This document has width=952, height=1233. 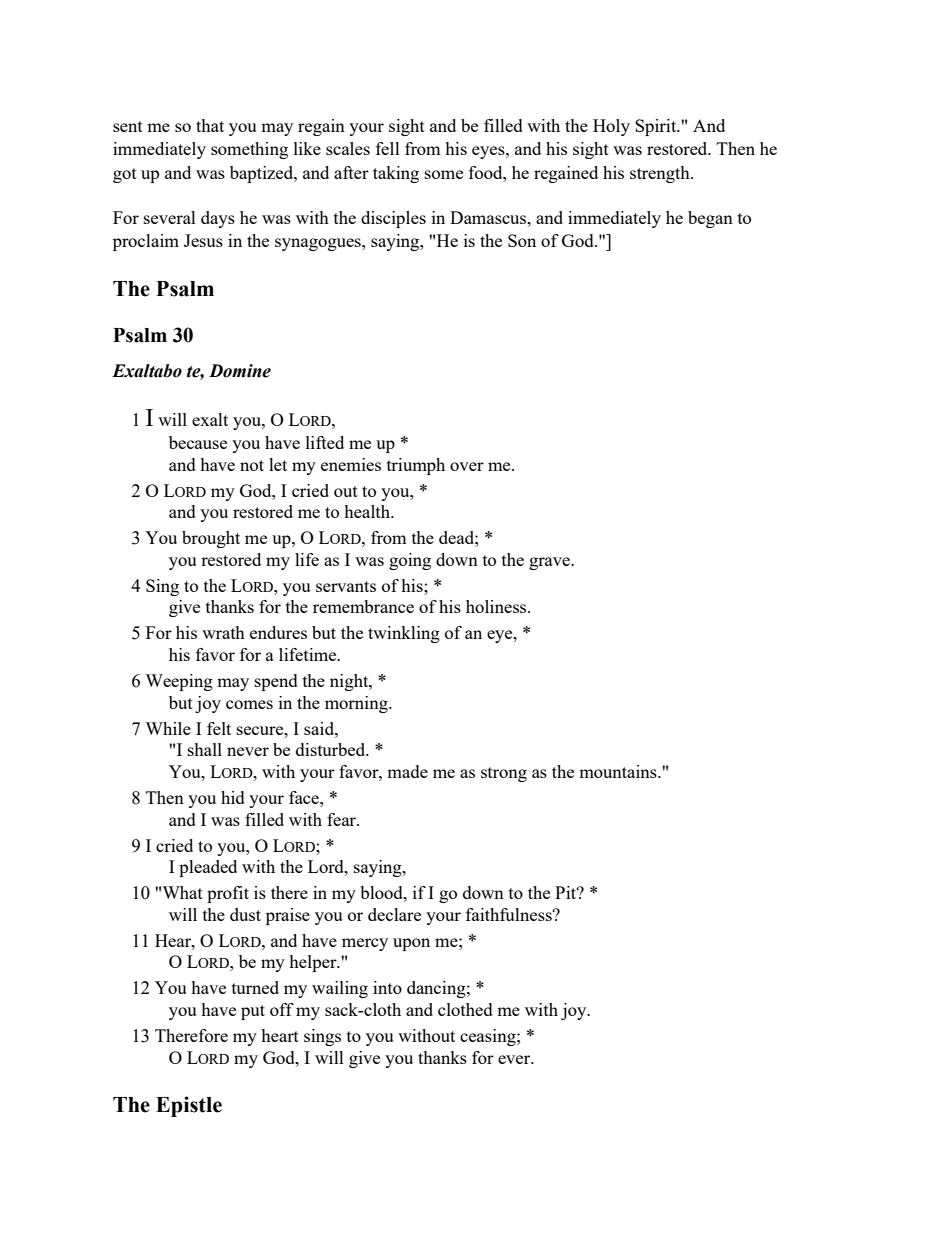 What do you see at coordinates (387, 987) in the document?
I see `into` at bounding box center [387, 987].
